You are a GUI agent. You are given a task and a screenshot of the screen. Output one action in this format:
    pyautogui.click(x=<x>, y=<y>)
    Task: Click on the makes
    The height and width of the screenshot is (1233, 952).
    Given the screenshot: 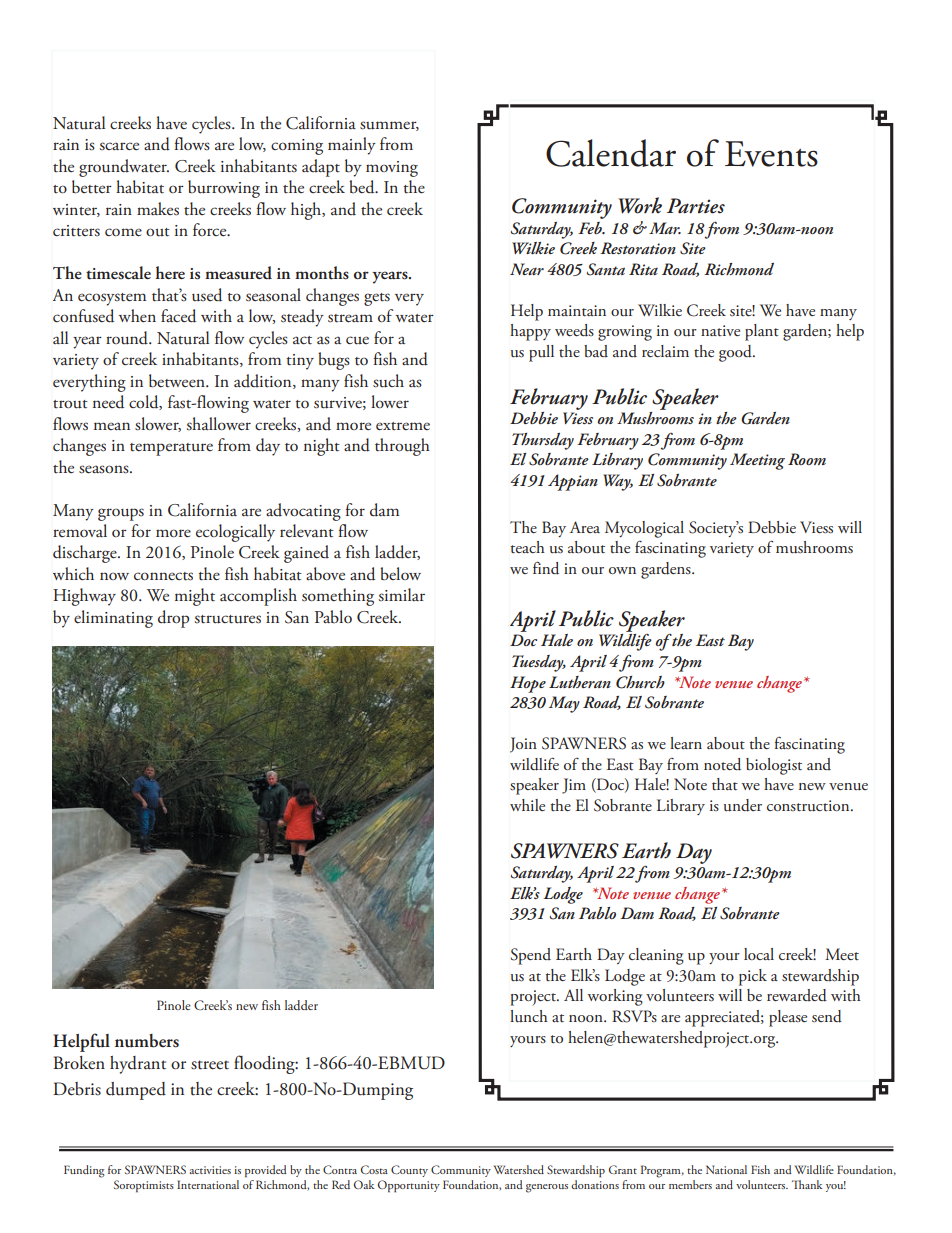 What is the action you would take?
    pyautogui.click(x=158, y=209)
